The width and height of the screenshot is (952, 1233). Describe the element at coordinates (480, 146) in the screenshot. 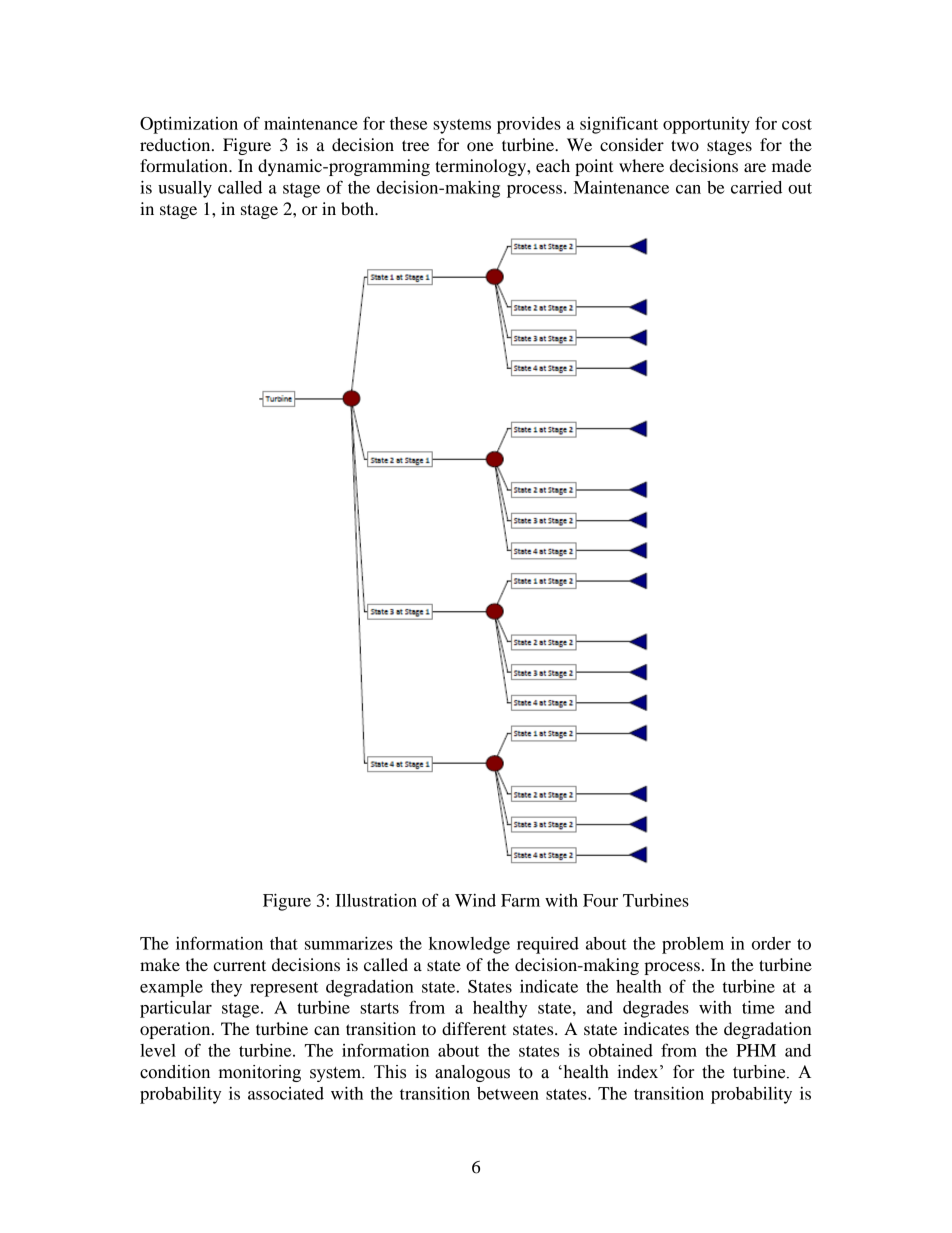

I see `one` at that location.
